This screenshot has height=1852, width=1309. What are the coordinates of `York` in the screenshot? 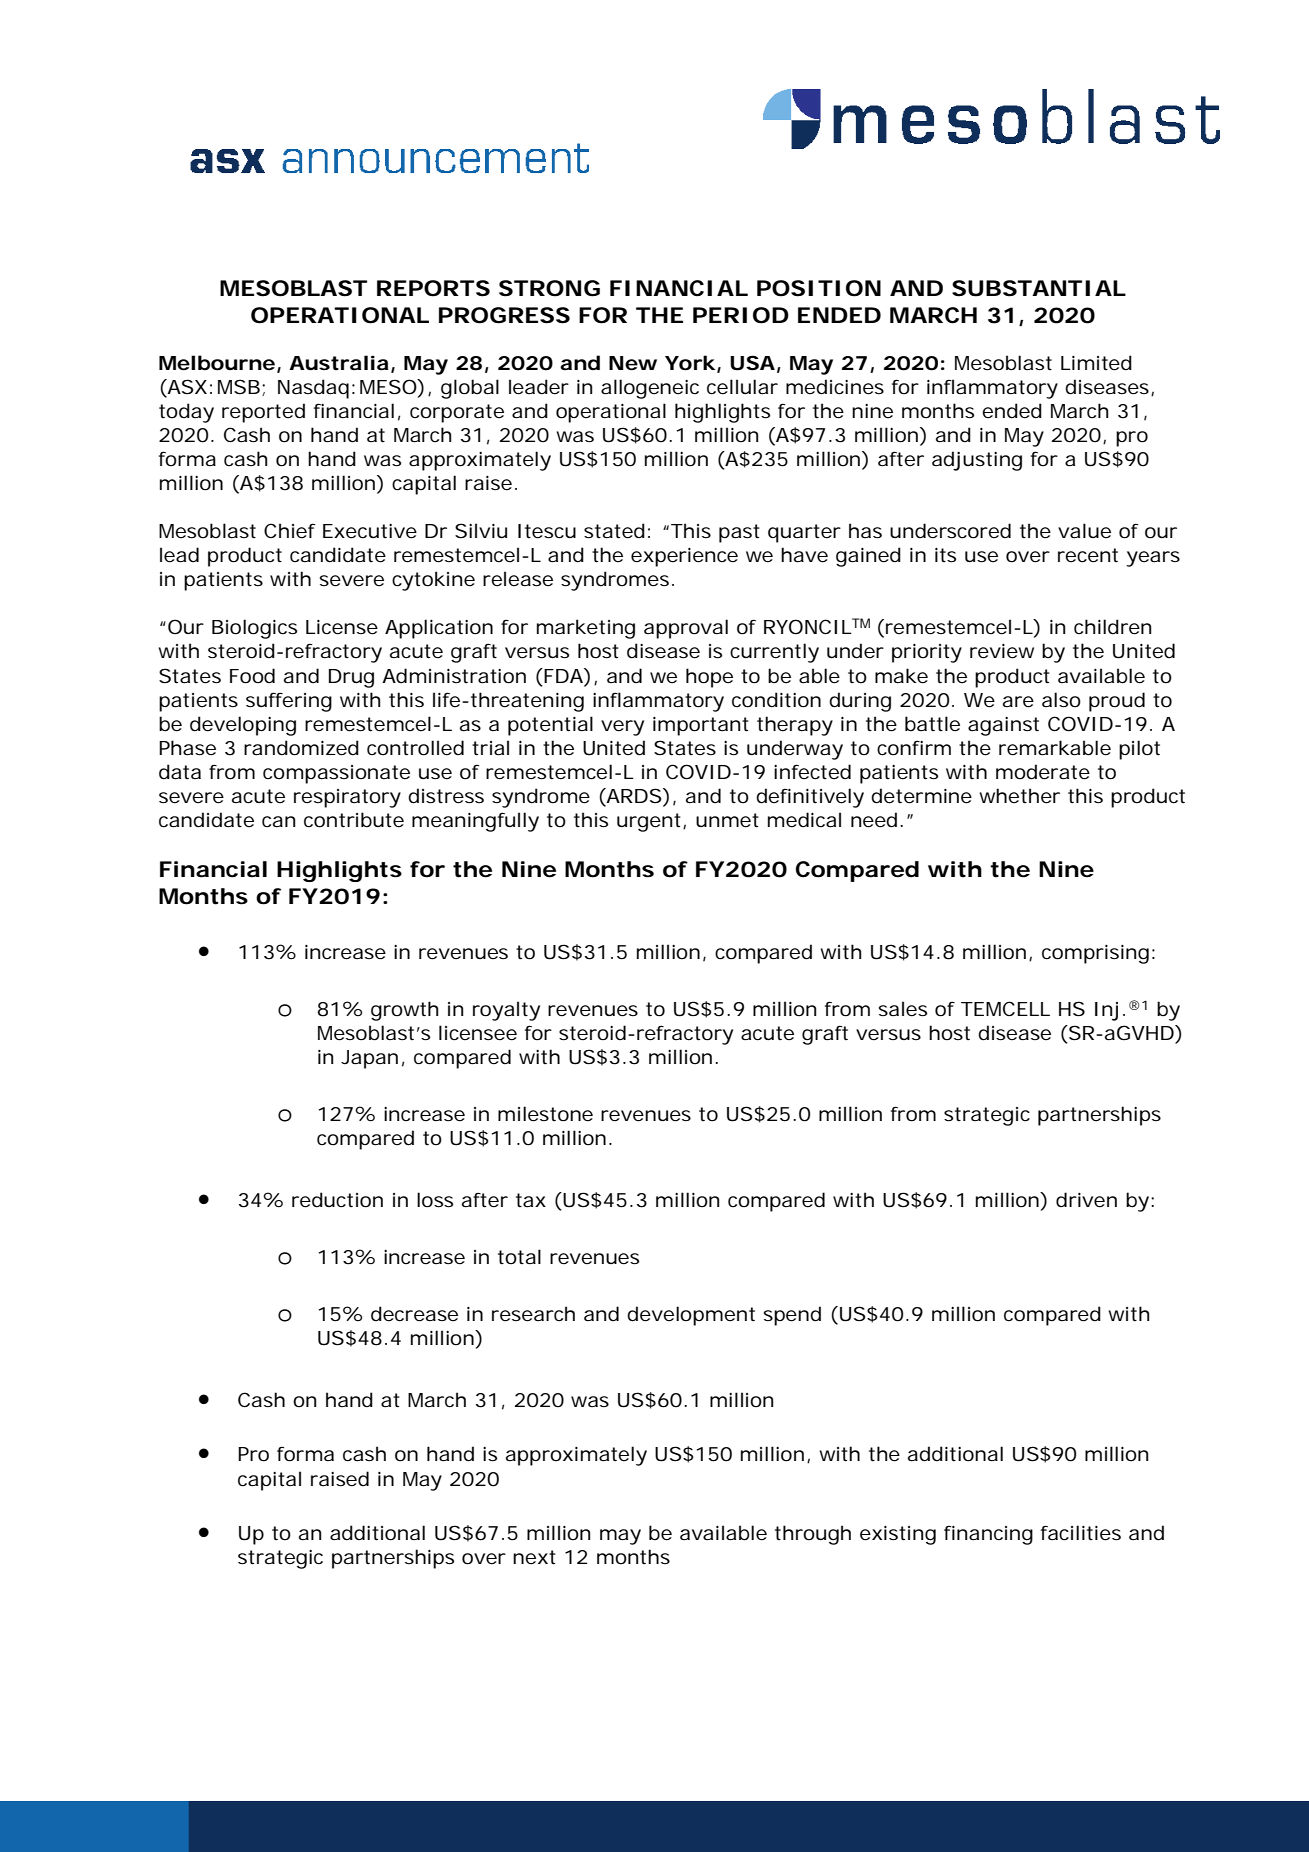 It's located at (690, 363).
